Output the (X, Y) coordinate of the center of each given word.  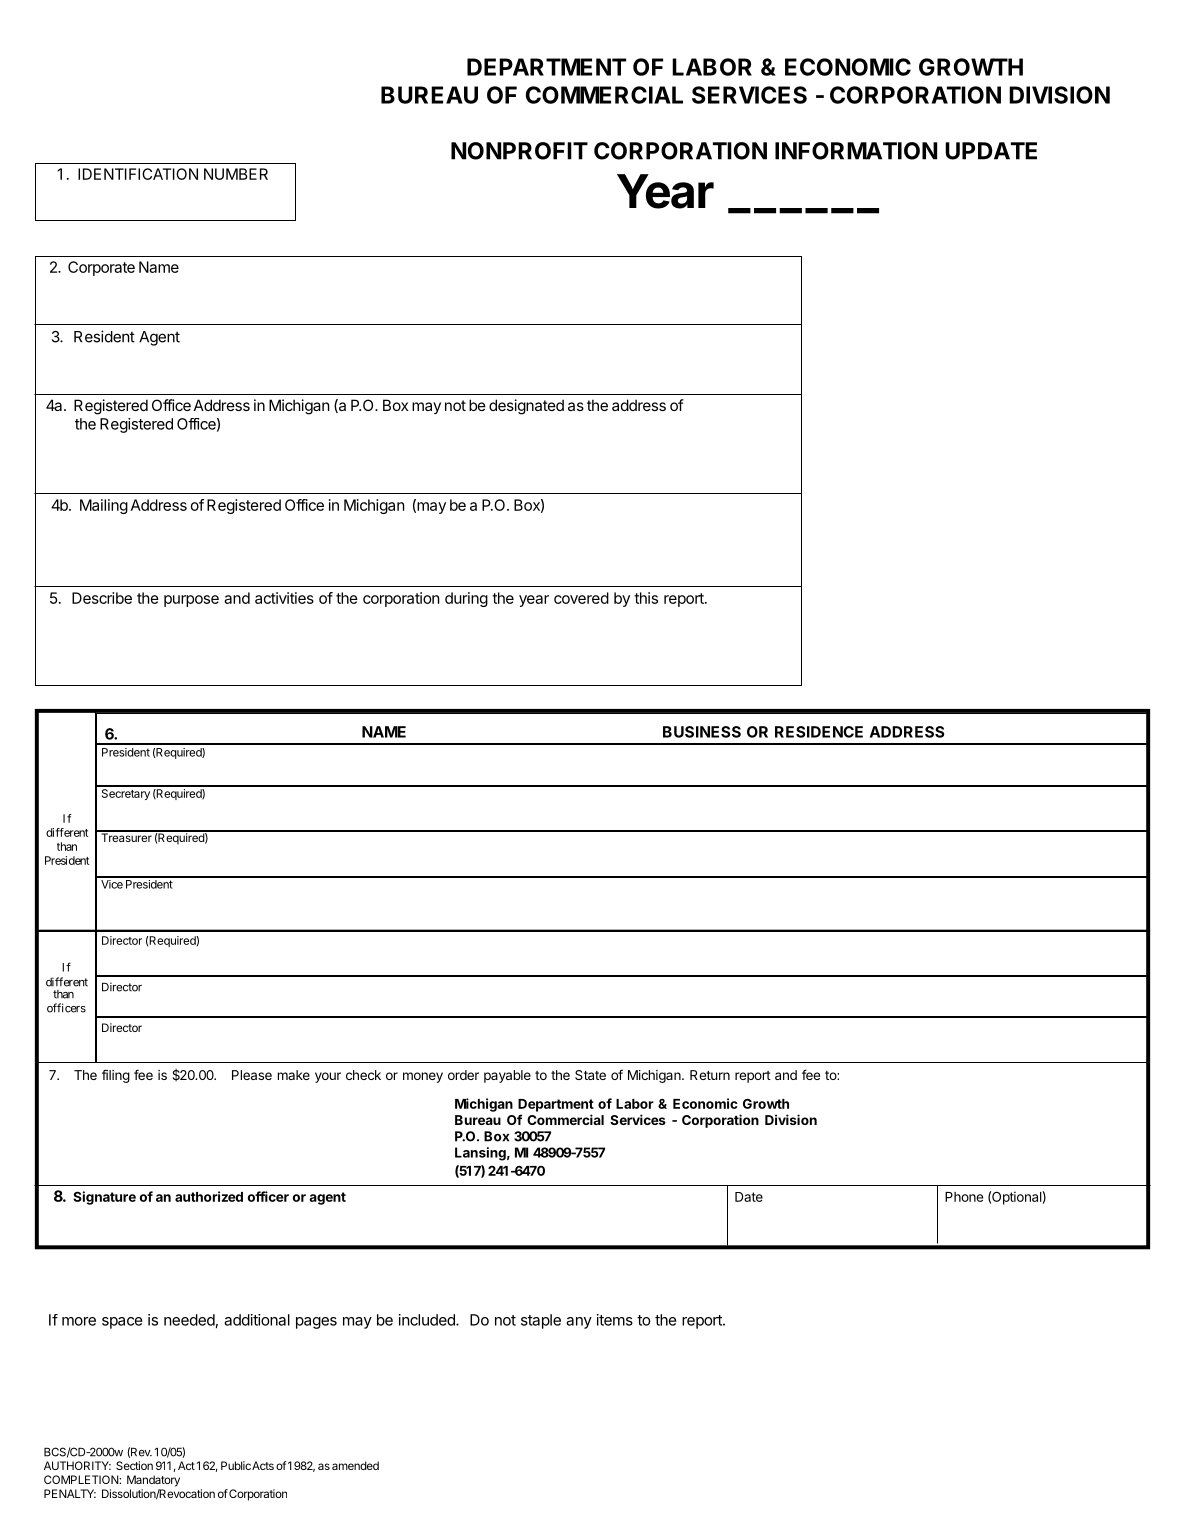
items (615, 1320)
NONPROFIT (519, 151)
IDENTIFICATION (138, 174)
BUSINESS (702, 732)
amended (355, 1465)
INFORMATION (856, 151)
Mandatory (153, 1481)
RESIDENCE (819, 732)
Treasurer (126, 836)
